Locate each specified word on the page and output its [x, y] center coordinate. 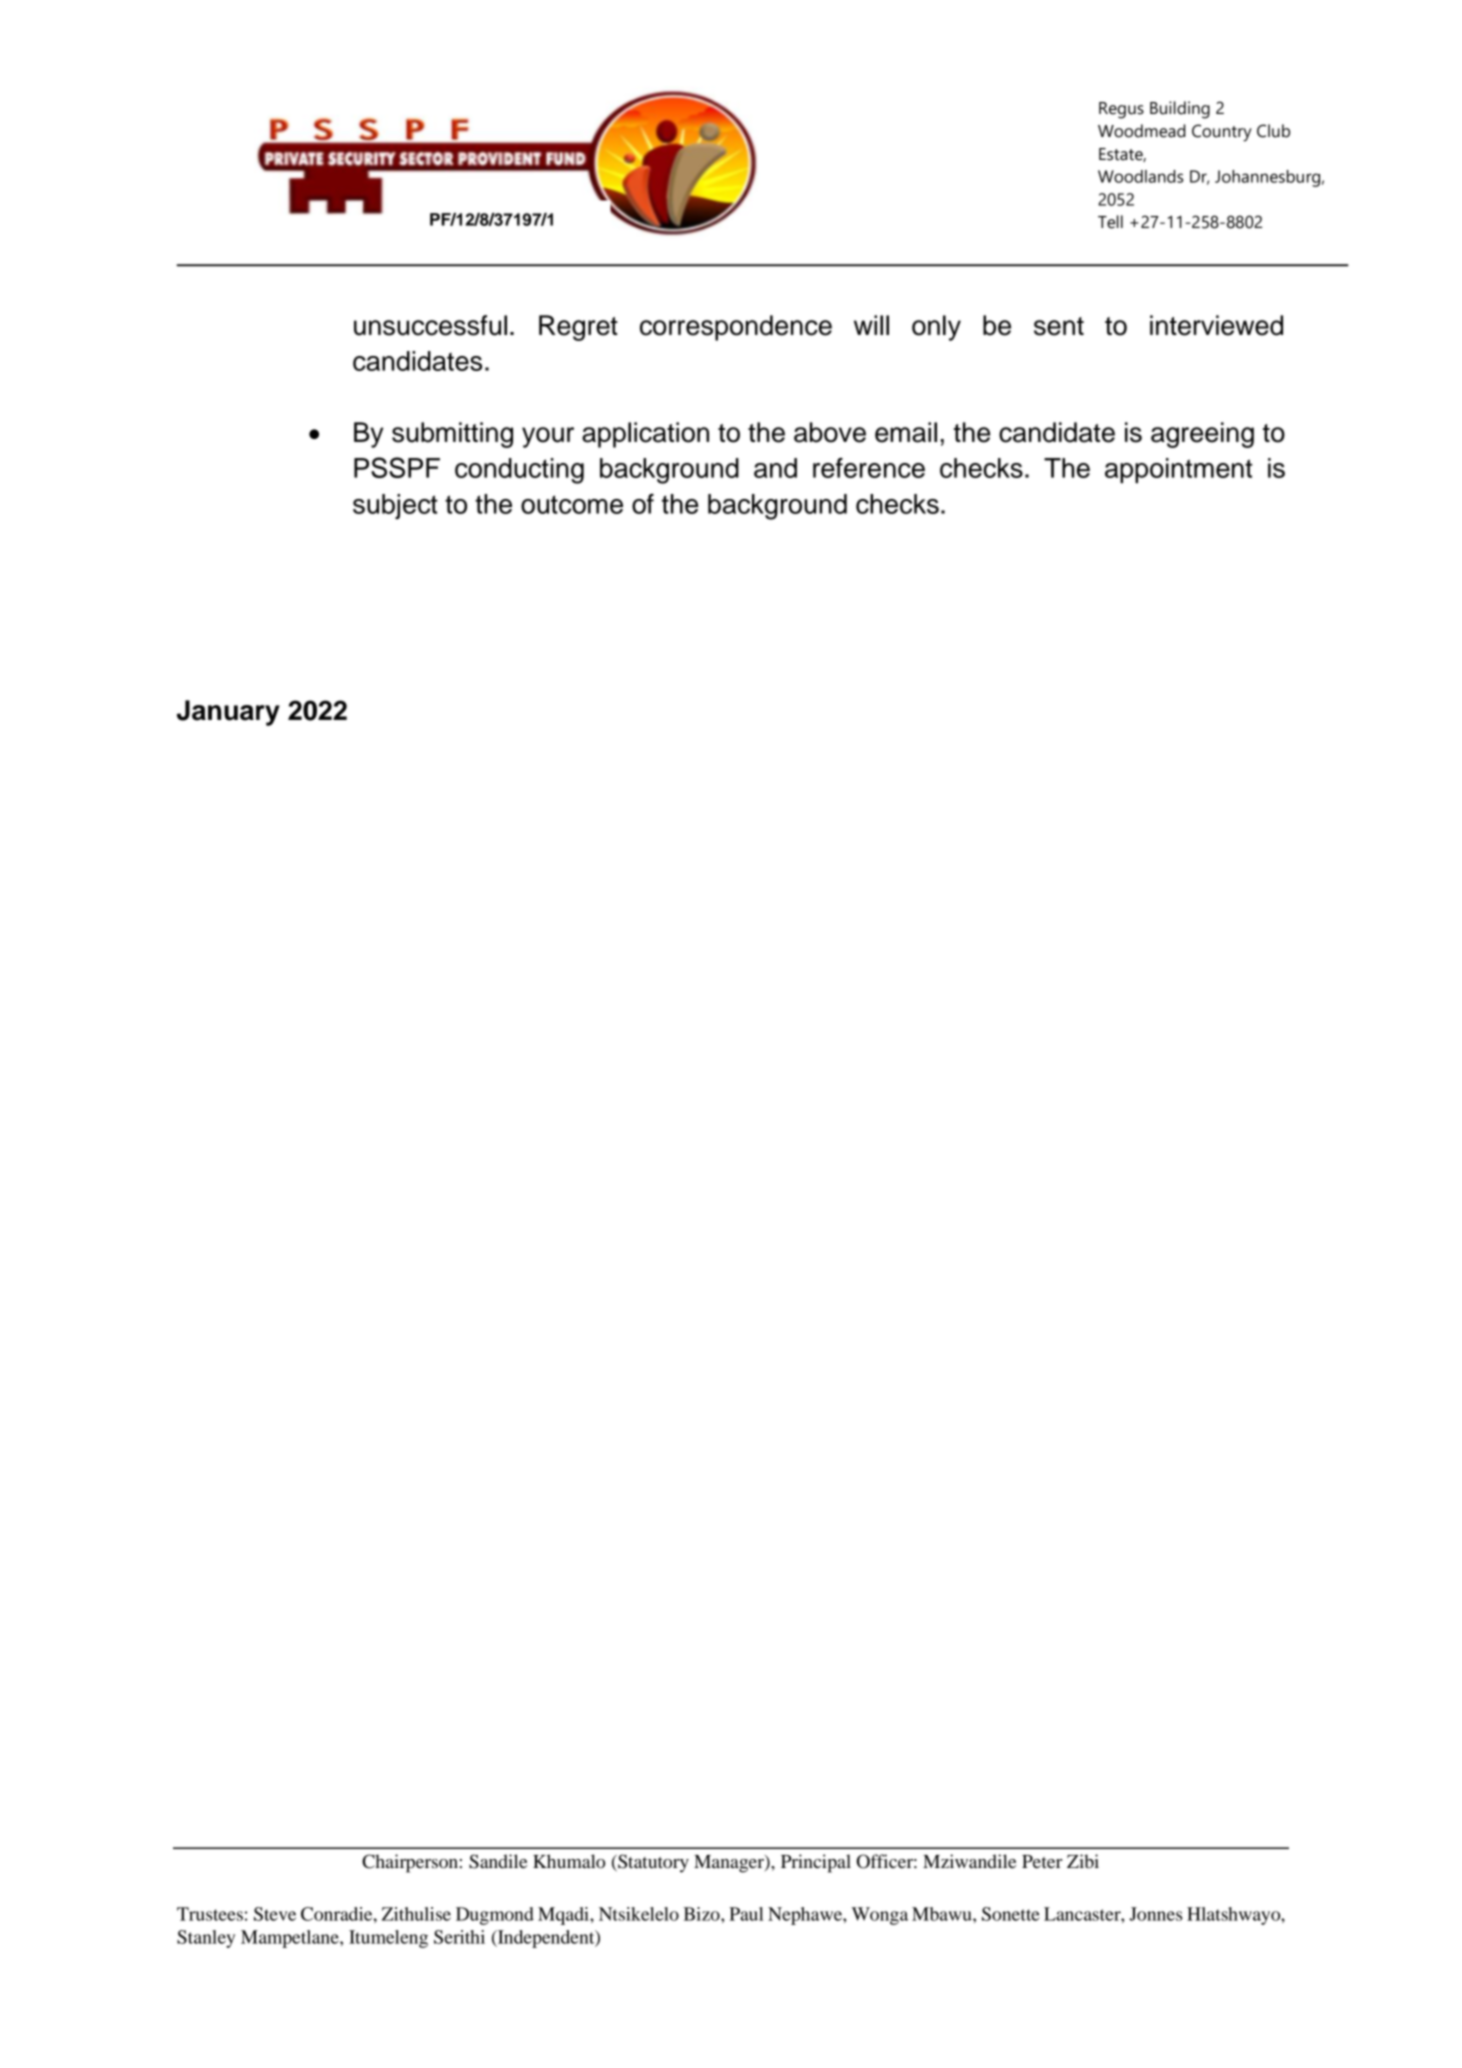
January [228, 713]
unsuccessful [430, 325]
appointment [1178, 470]
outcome [572, 504]
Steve [275, 1914]
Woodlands [1141, 176]
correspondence [736, 328]
